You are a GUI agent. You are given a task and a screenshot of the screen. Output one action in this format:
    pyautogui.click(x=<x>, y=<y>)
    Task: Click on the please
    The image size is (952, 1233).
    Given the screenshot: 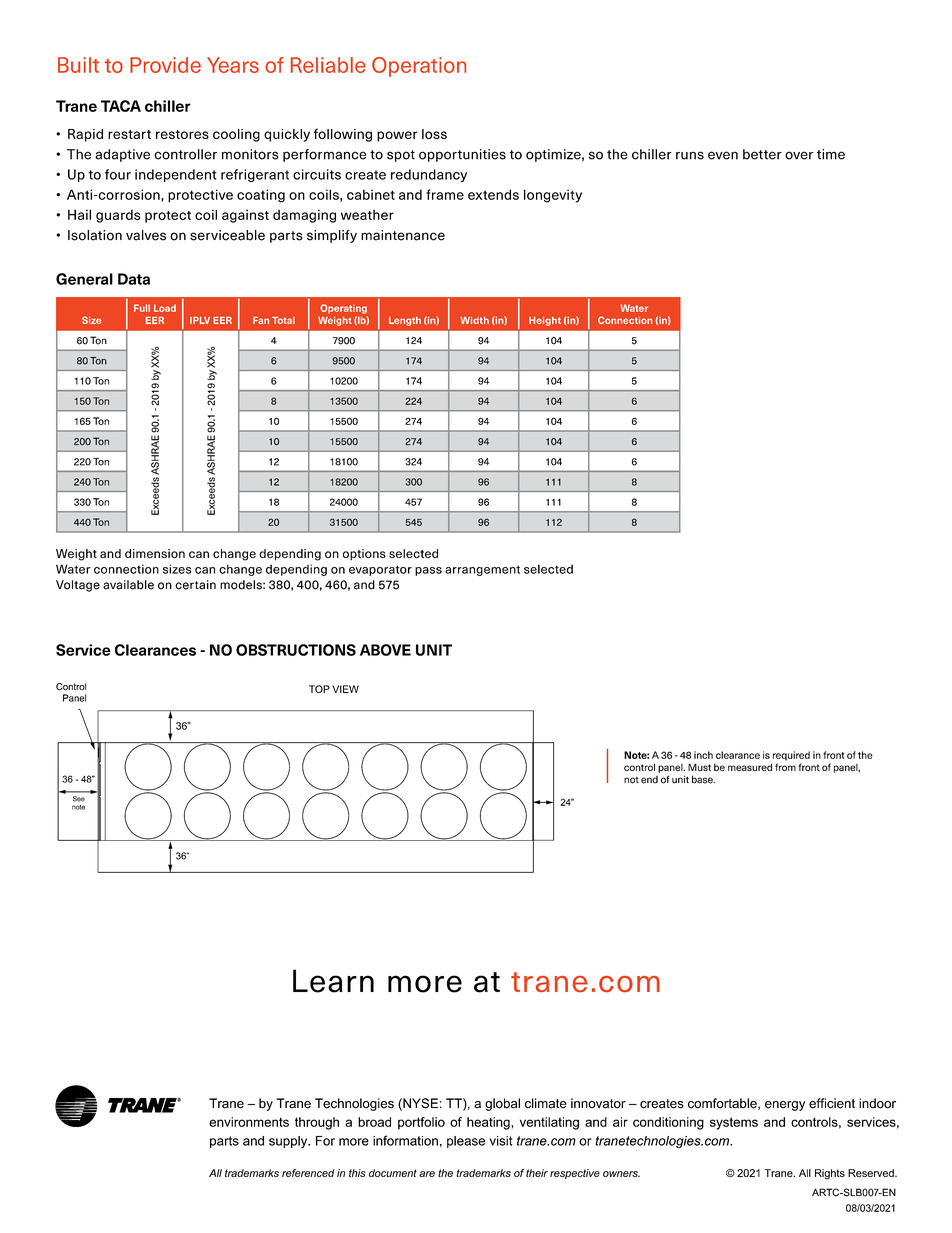 What is the action you would take?
    pyautogui.click(x=466, y=1142)
